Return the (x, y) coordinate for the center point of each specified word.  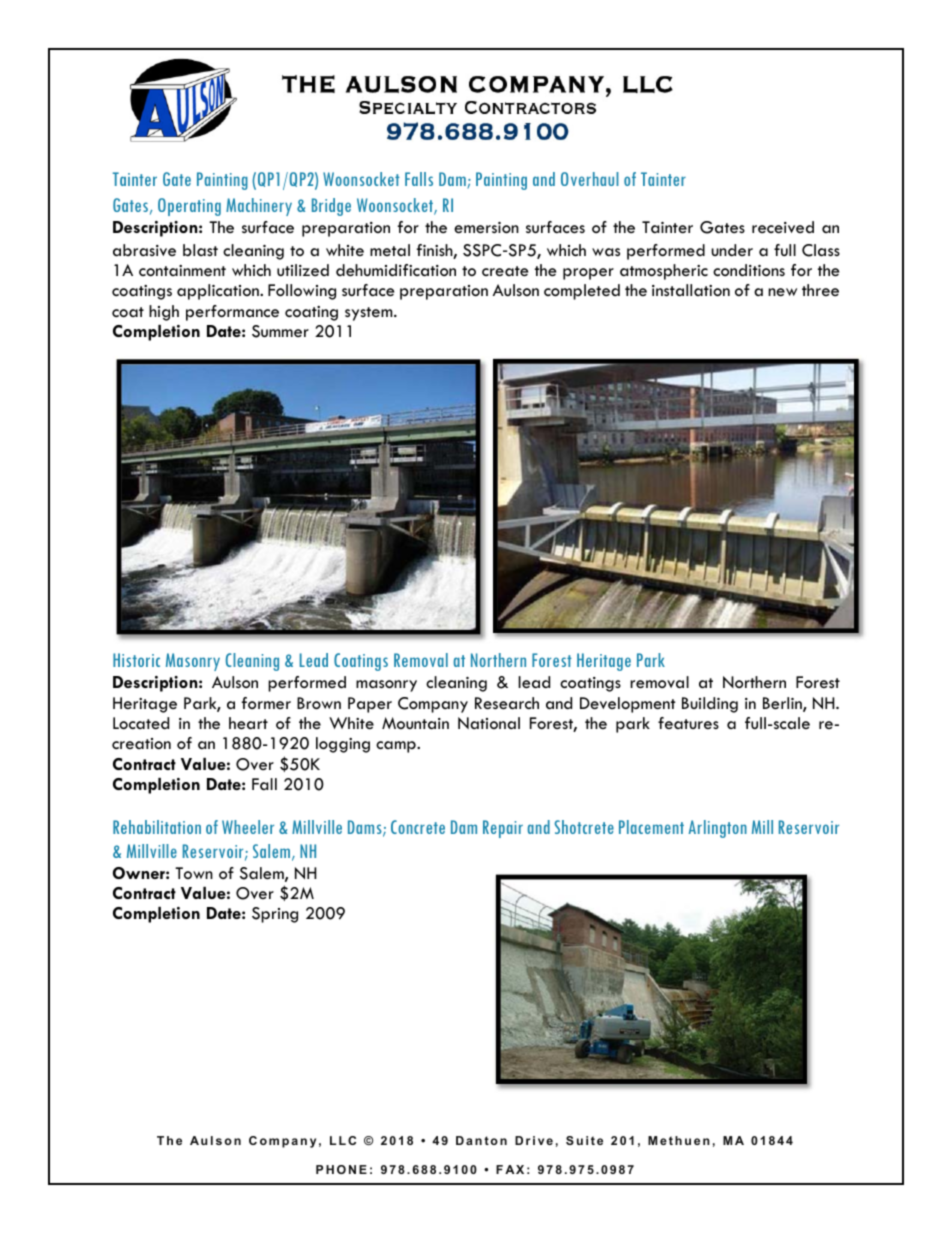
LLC (343, 1140)
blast (200, 250)
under (732, 250)
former (266, 703)
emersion (486, 228)
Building (710, 705)
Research (507, 703)
